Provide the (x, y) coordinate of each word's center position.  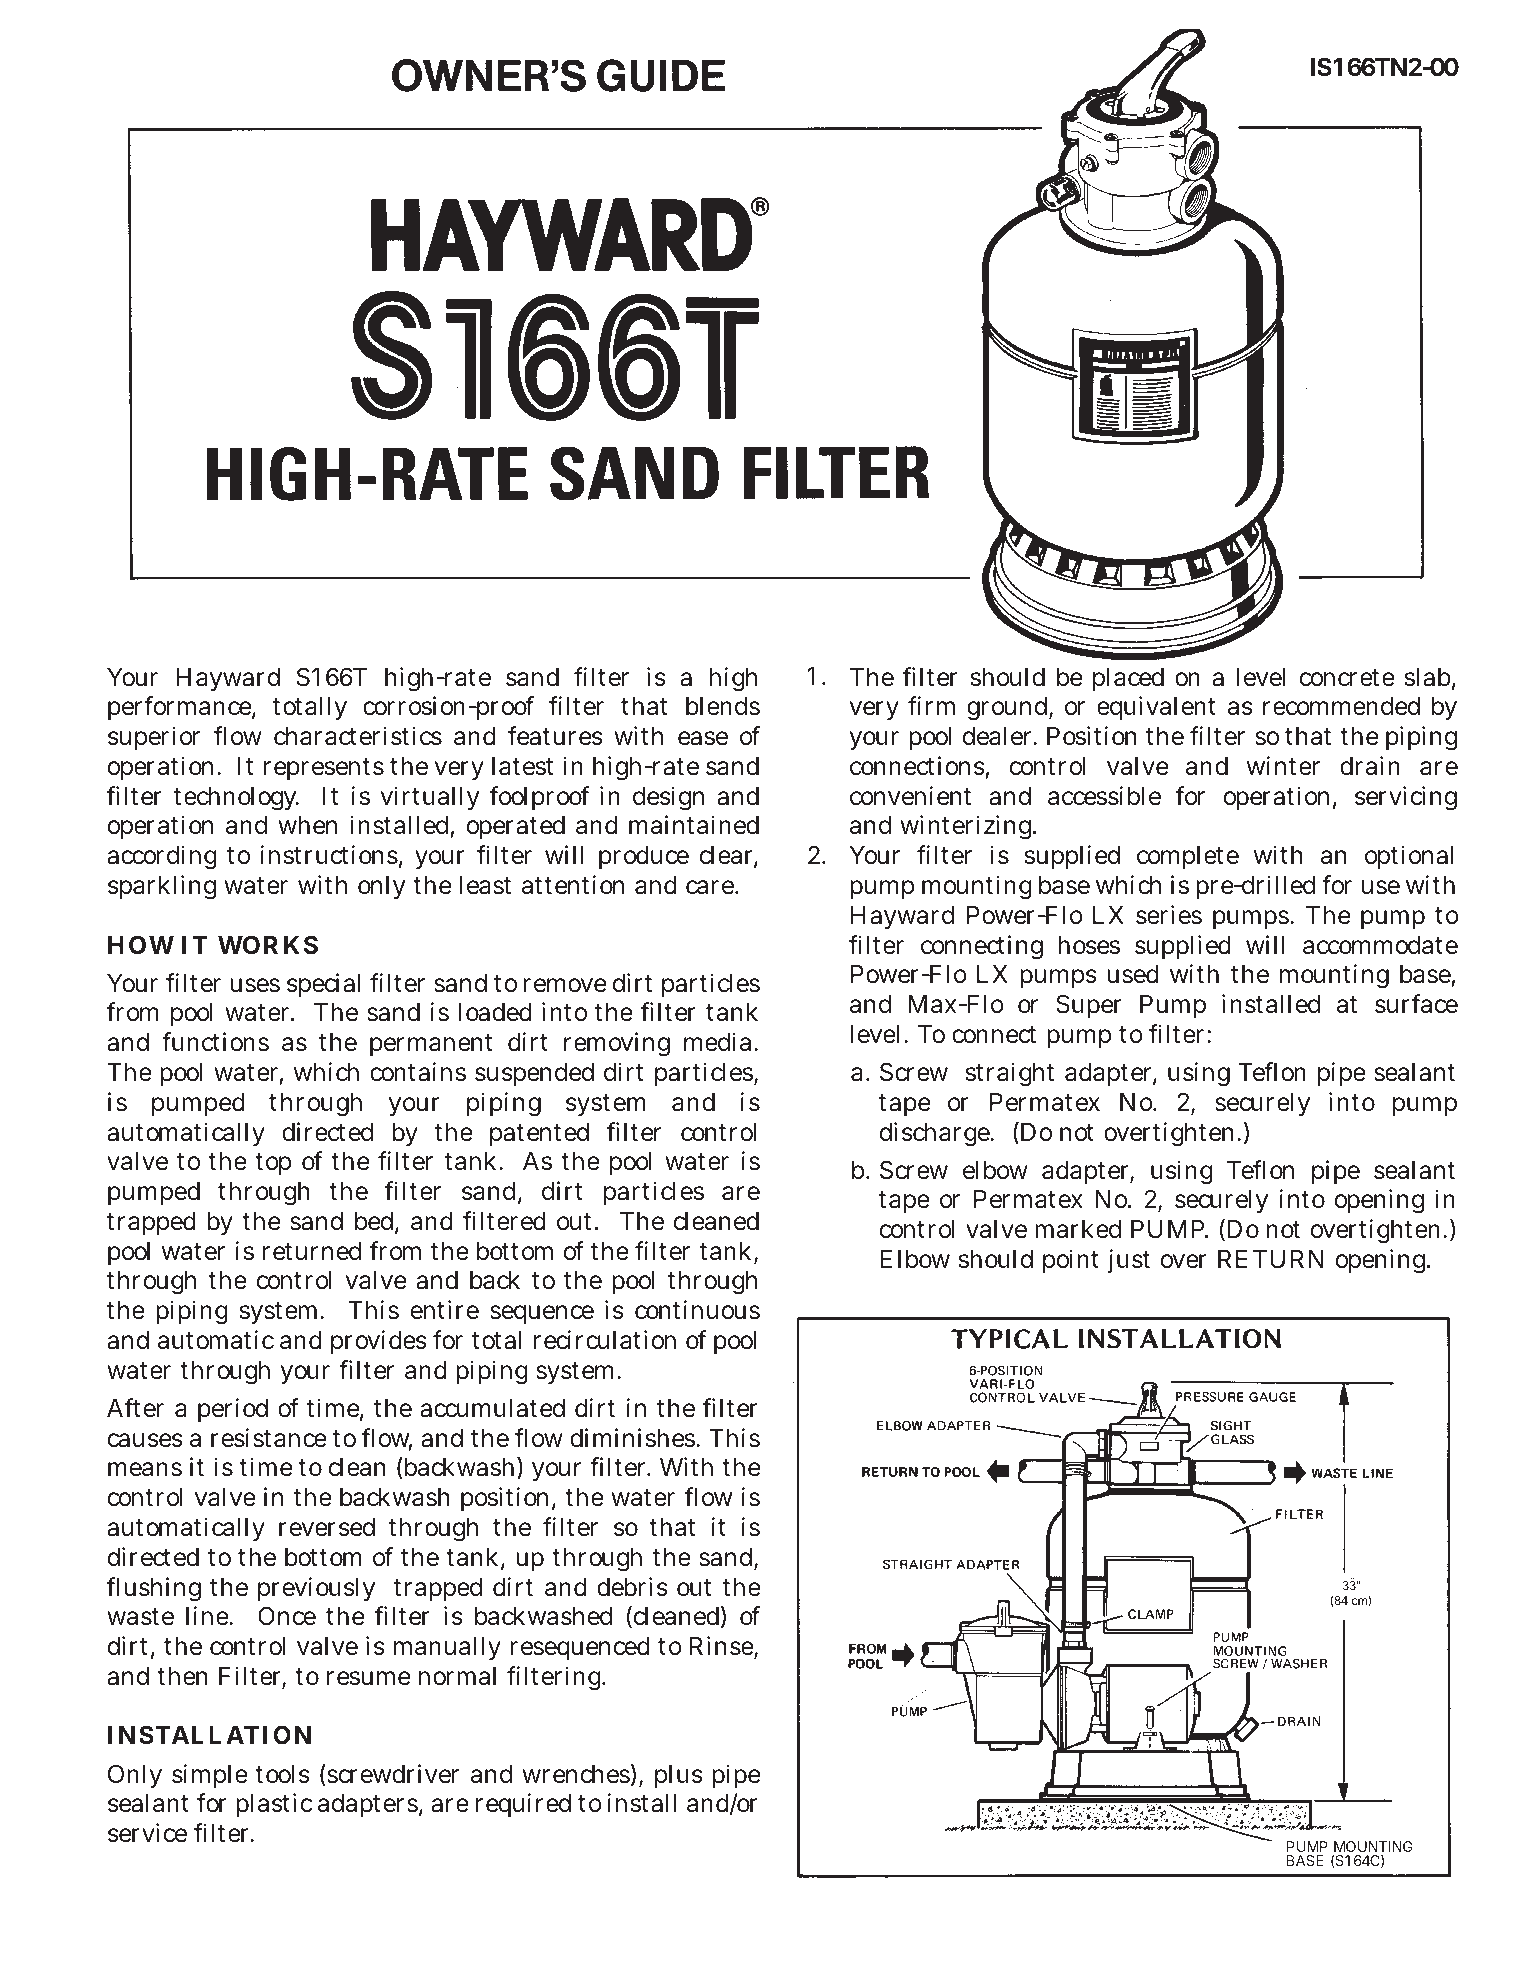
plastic (274, 1805)
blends (723, 706)
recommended (1341, 706)
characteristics (358, 736)
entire (445, 1310)
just (1129, 1261)
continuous (697, 1310)
